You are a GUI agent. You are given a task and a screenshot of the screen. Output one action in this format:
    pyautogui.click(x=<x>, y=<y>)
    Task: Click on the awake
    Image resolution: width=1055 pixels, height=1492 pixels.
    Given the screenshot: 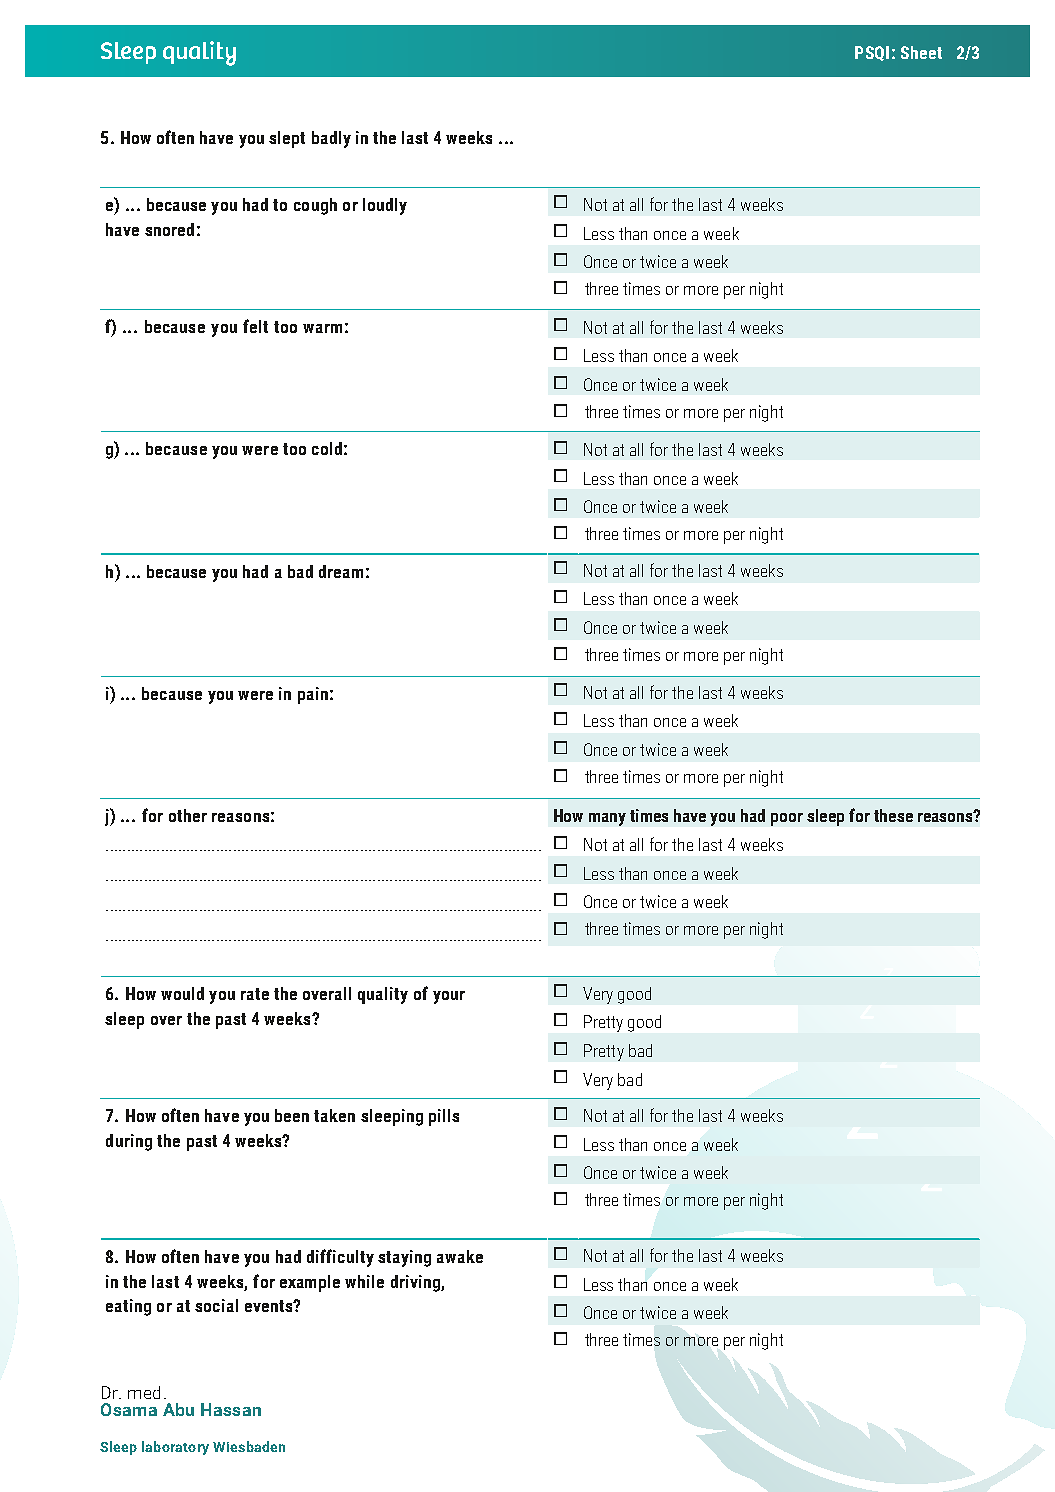 What is the action you would take?
    pyautogui.click(x=460, y=1256)
